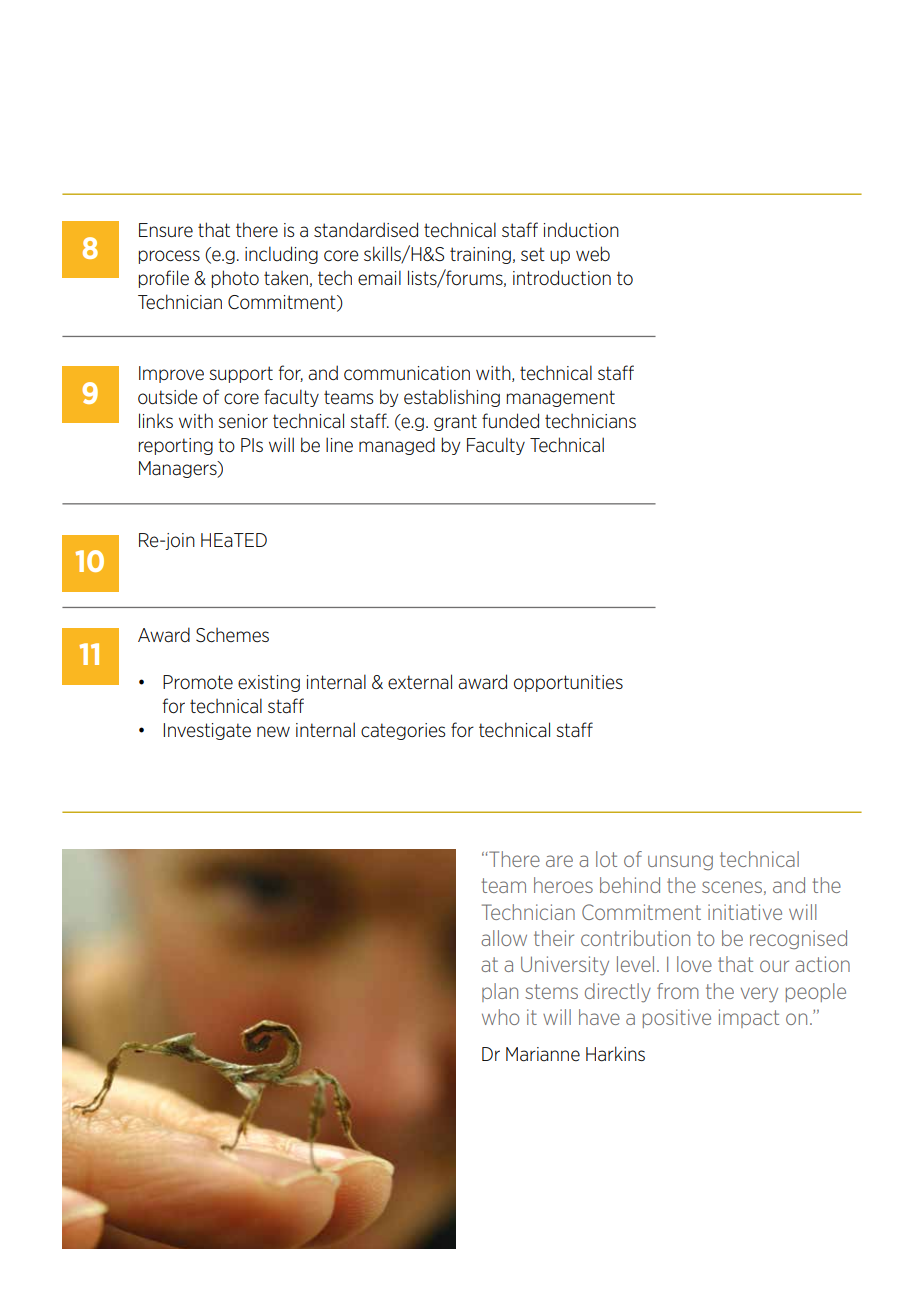 Image resolution: width=924 pixels, height=1311 pixels. I want to click on training, so click(480, 255).
